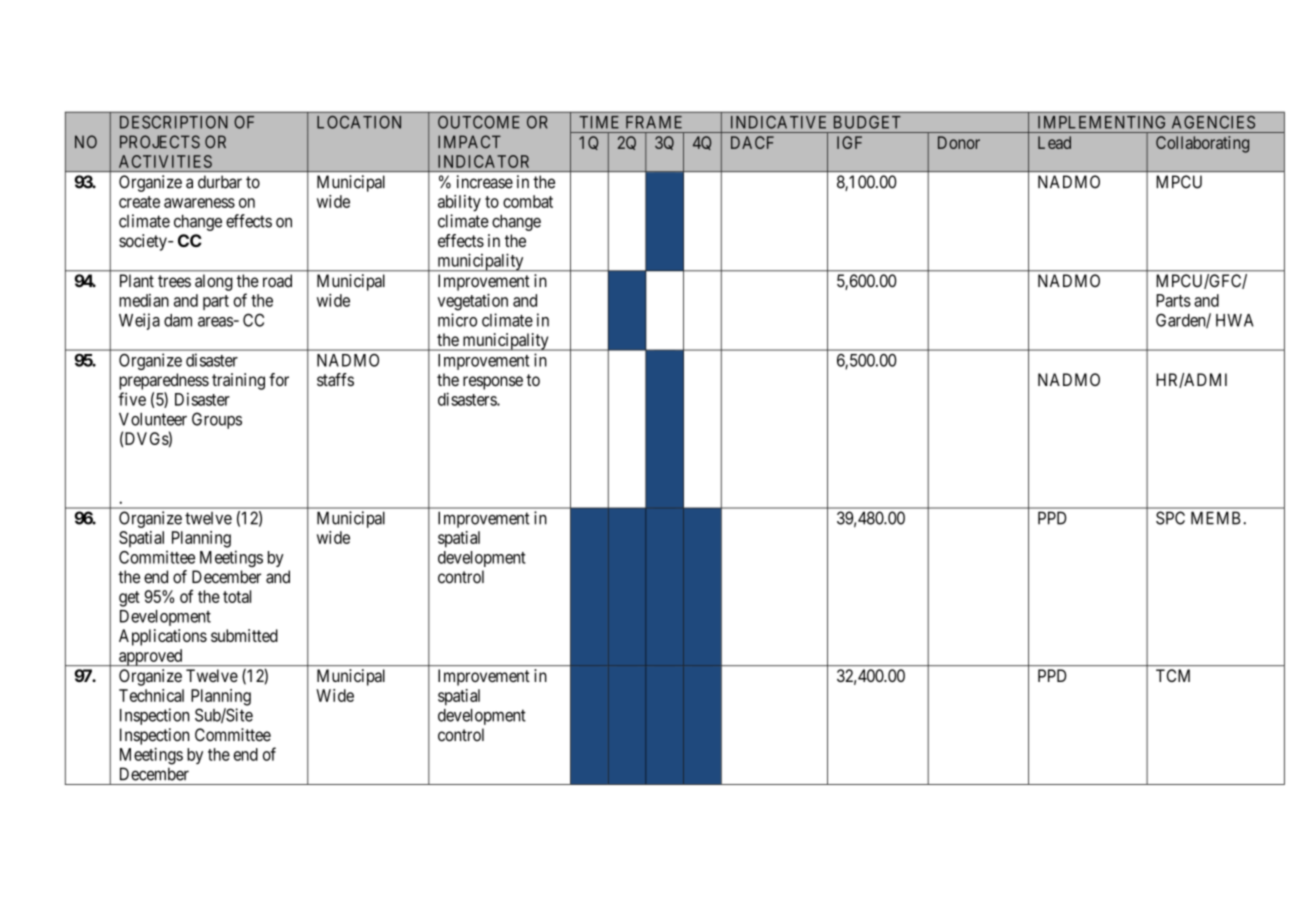 This screenshot has height=924, width=1308. What do you see at coordinates (163, 637) in the screenshot?
I see `Applications` at bounding box center [163, 637].
